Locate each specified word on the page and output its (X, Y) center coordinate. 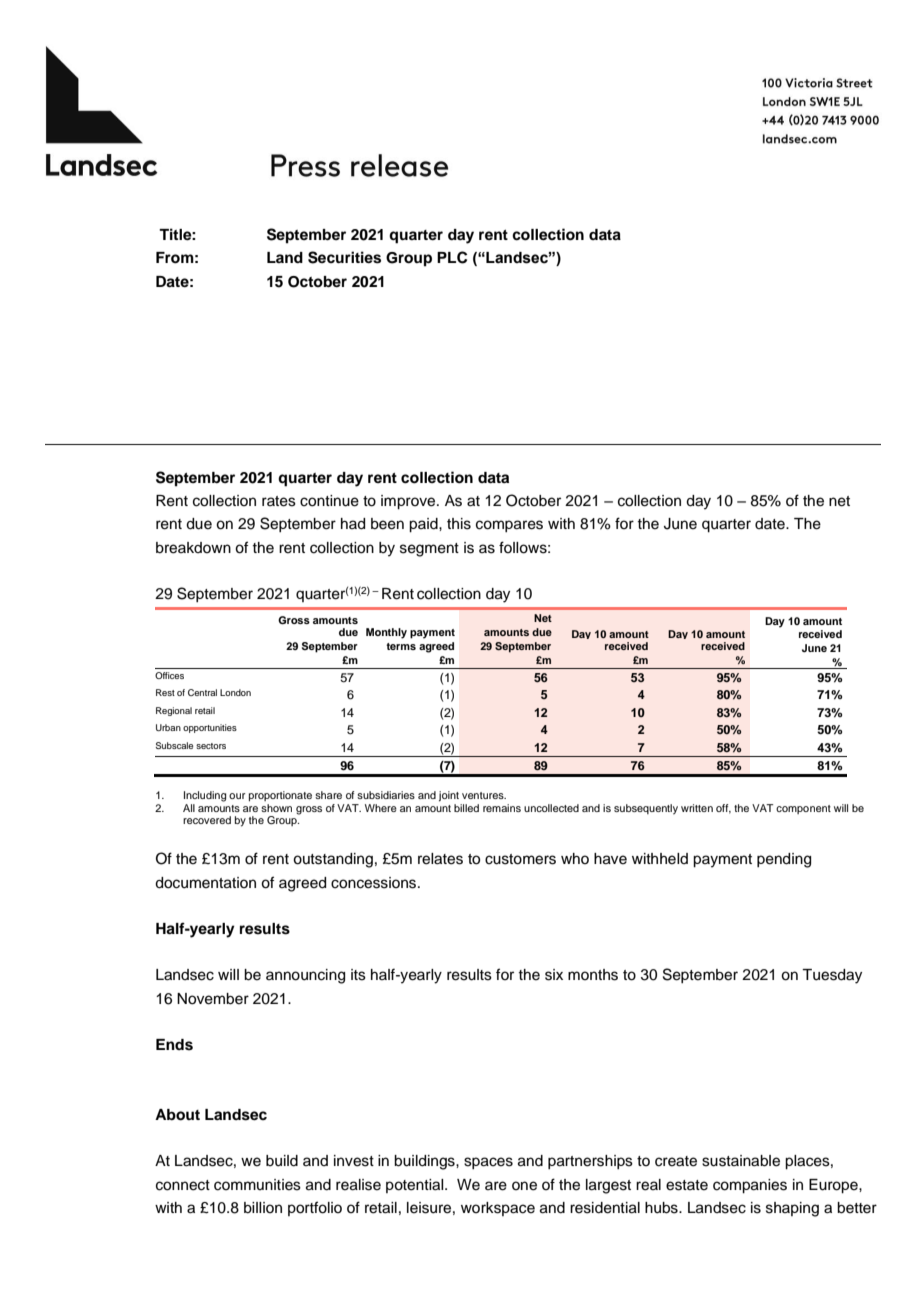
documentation (205, 883)
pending (784, 860)
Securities (344, 257)
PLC (452, 257)
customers (520, 859)
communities (257, 1185)
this (459, 524)
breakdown (193, 548)
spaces (488, 1163)
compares (509, 526)
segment (429, 550)
